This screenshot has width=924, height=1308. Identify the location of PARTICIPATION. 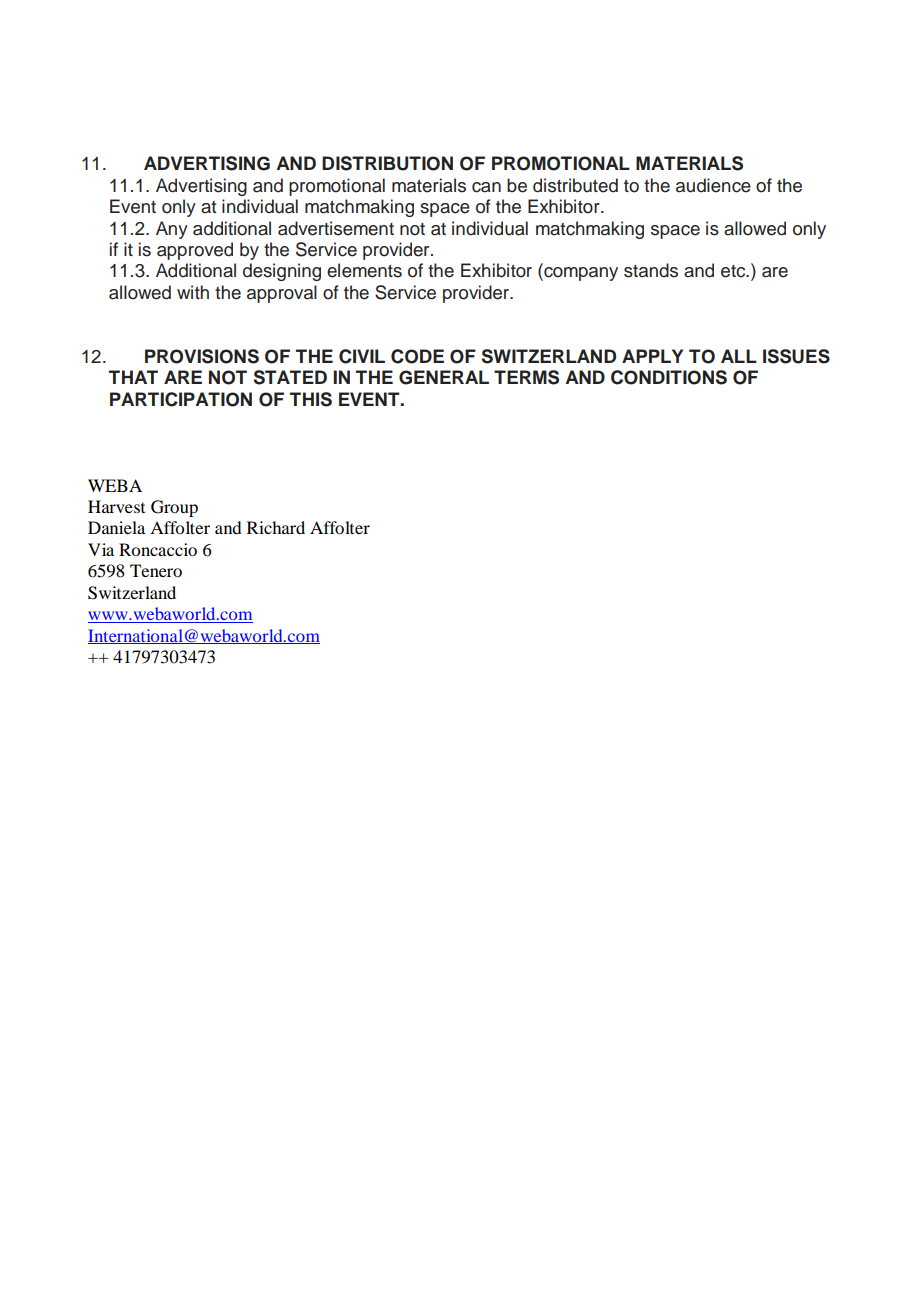
(181, 399).
